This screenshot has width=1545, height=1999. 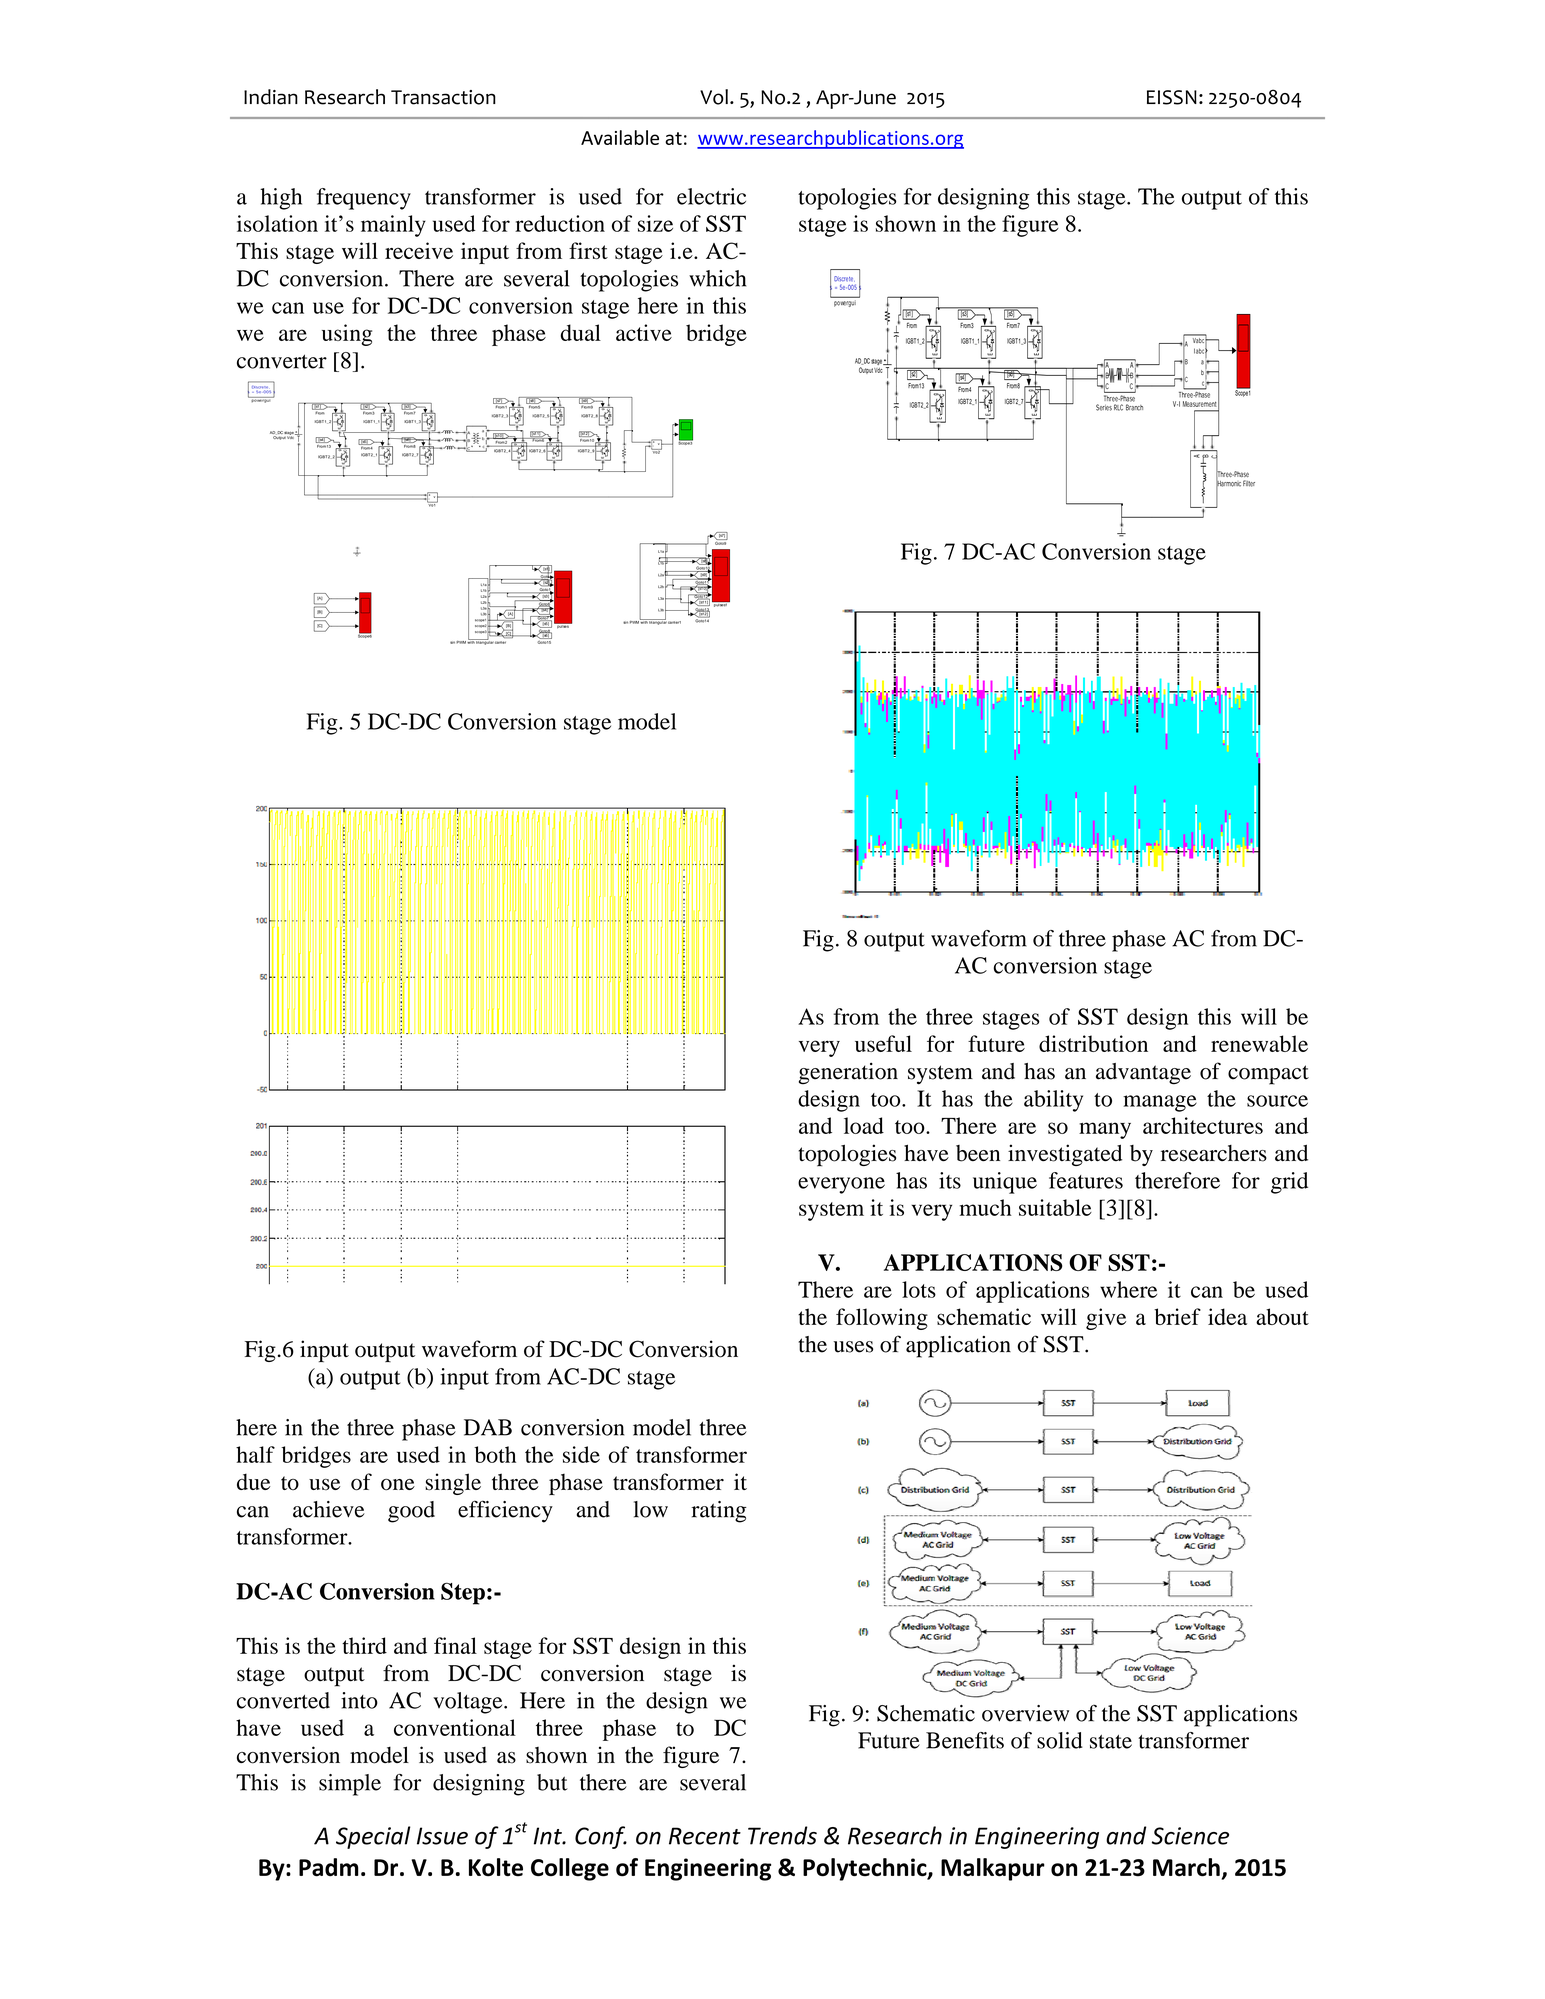 What do you see at coordinates (1190, 1836) in the screenshot?
I see `Science` at bounding box center [1190, 1836].
